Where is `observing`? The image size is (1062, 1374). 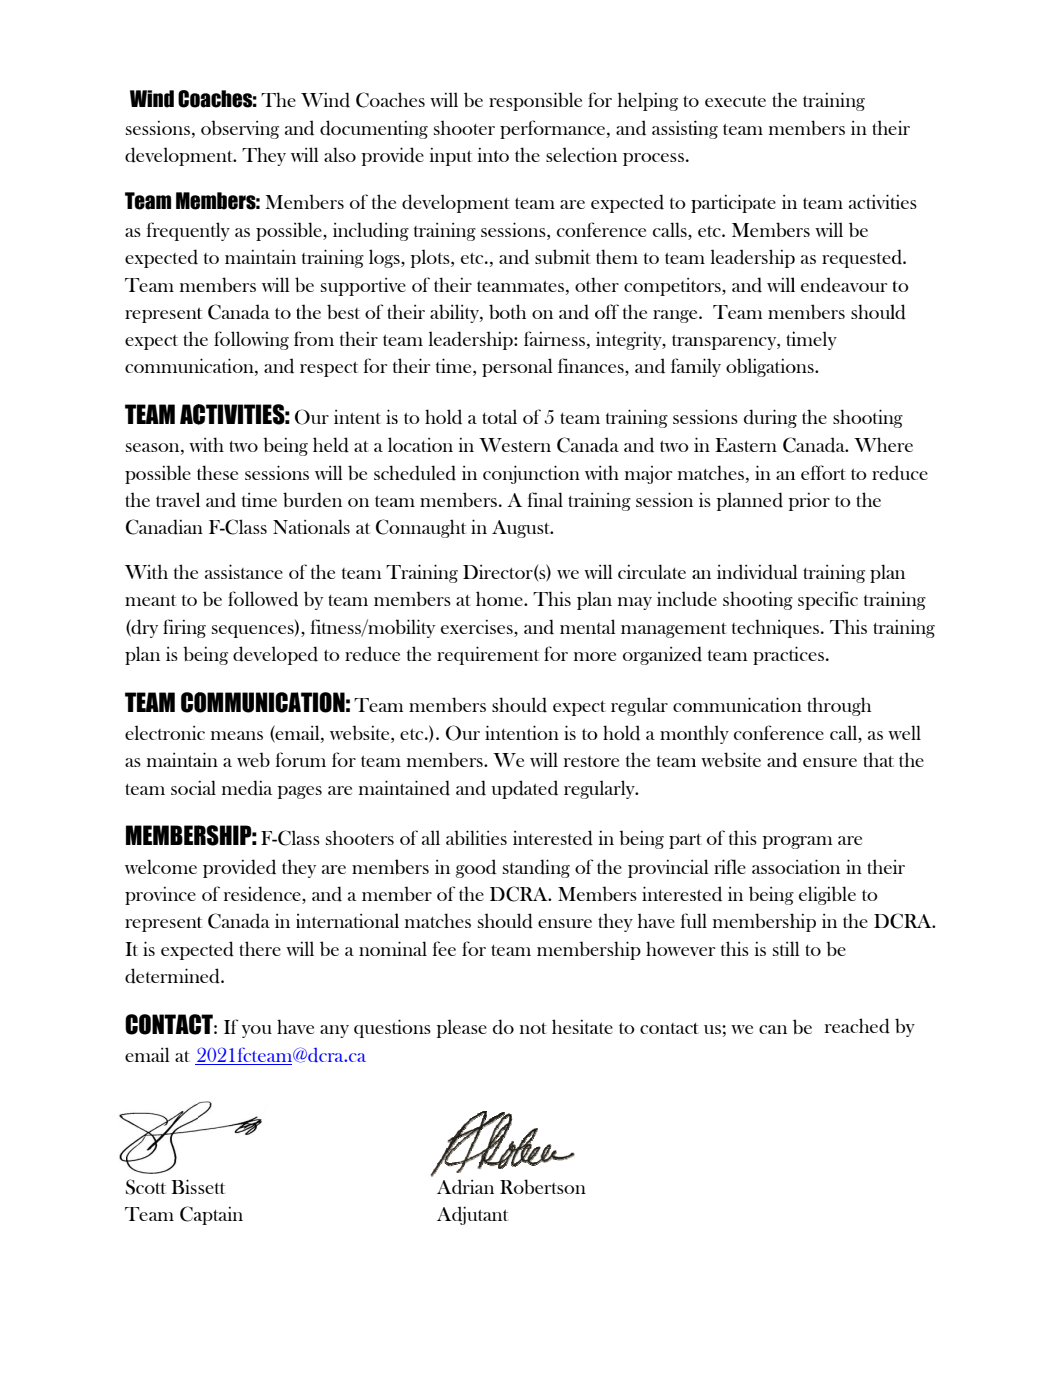 observing is located at coordinates (240, 129).
